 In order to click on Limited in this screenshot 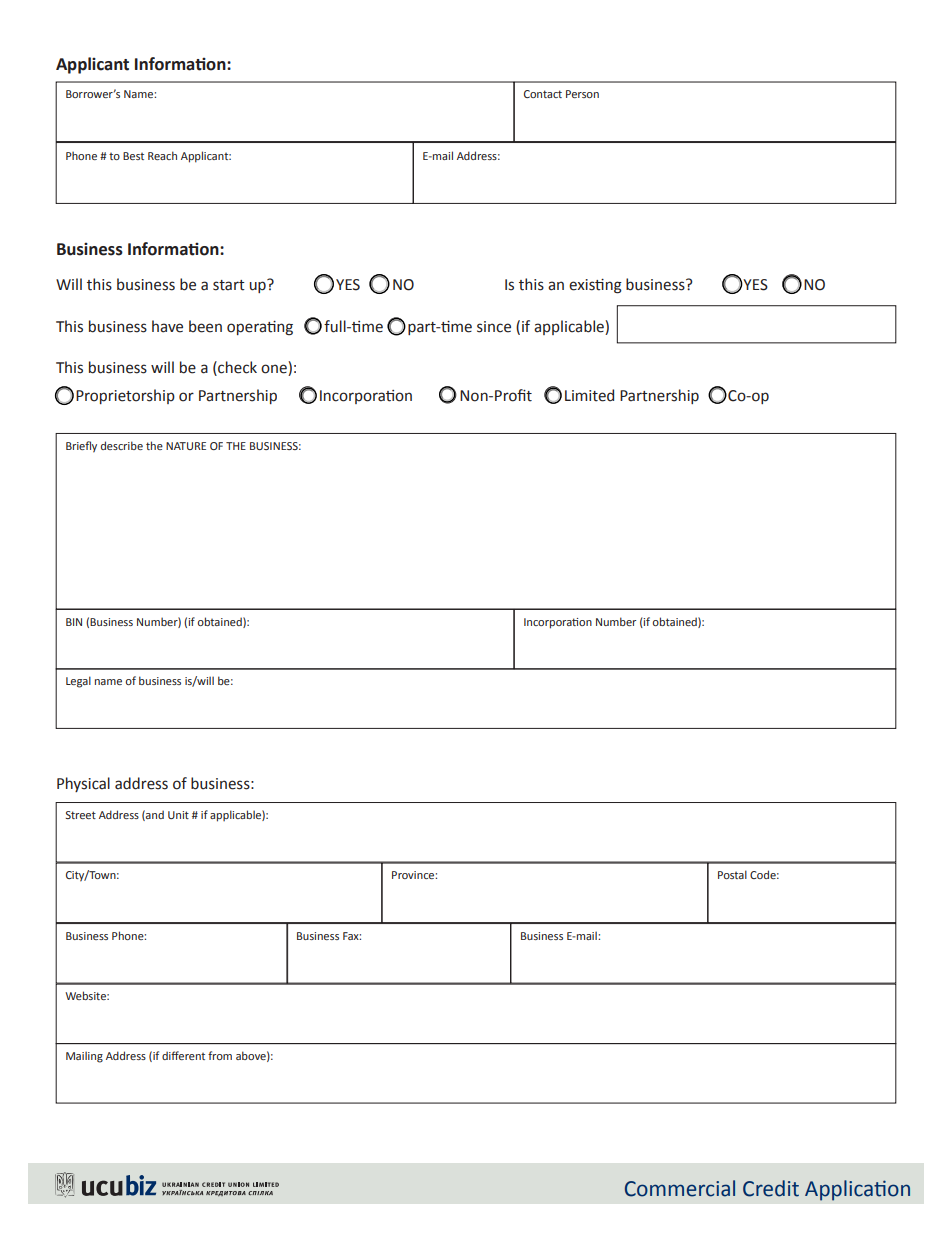, I will do `click(589, 395)`.
